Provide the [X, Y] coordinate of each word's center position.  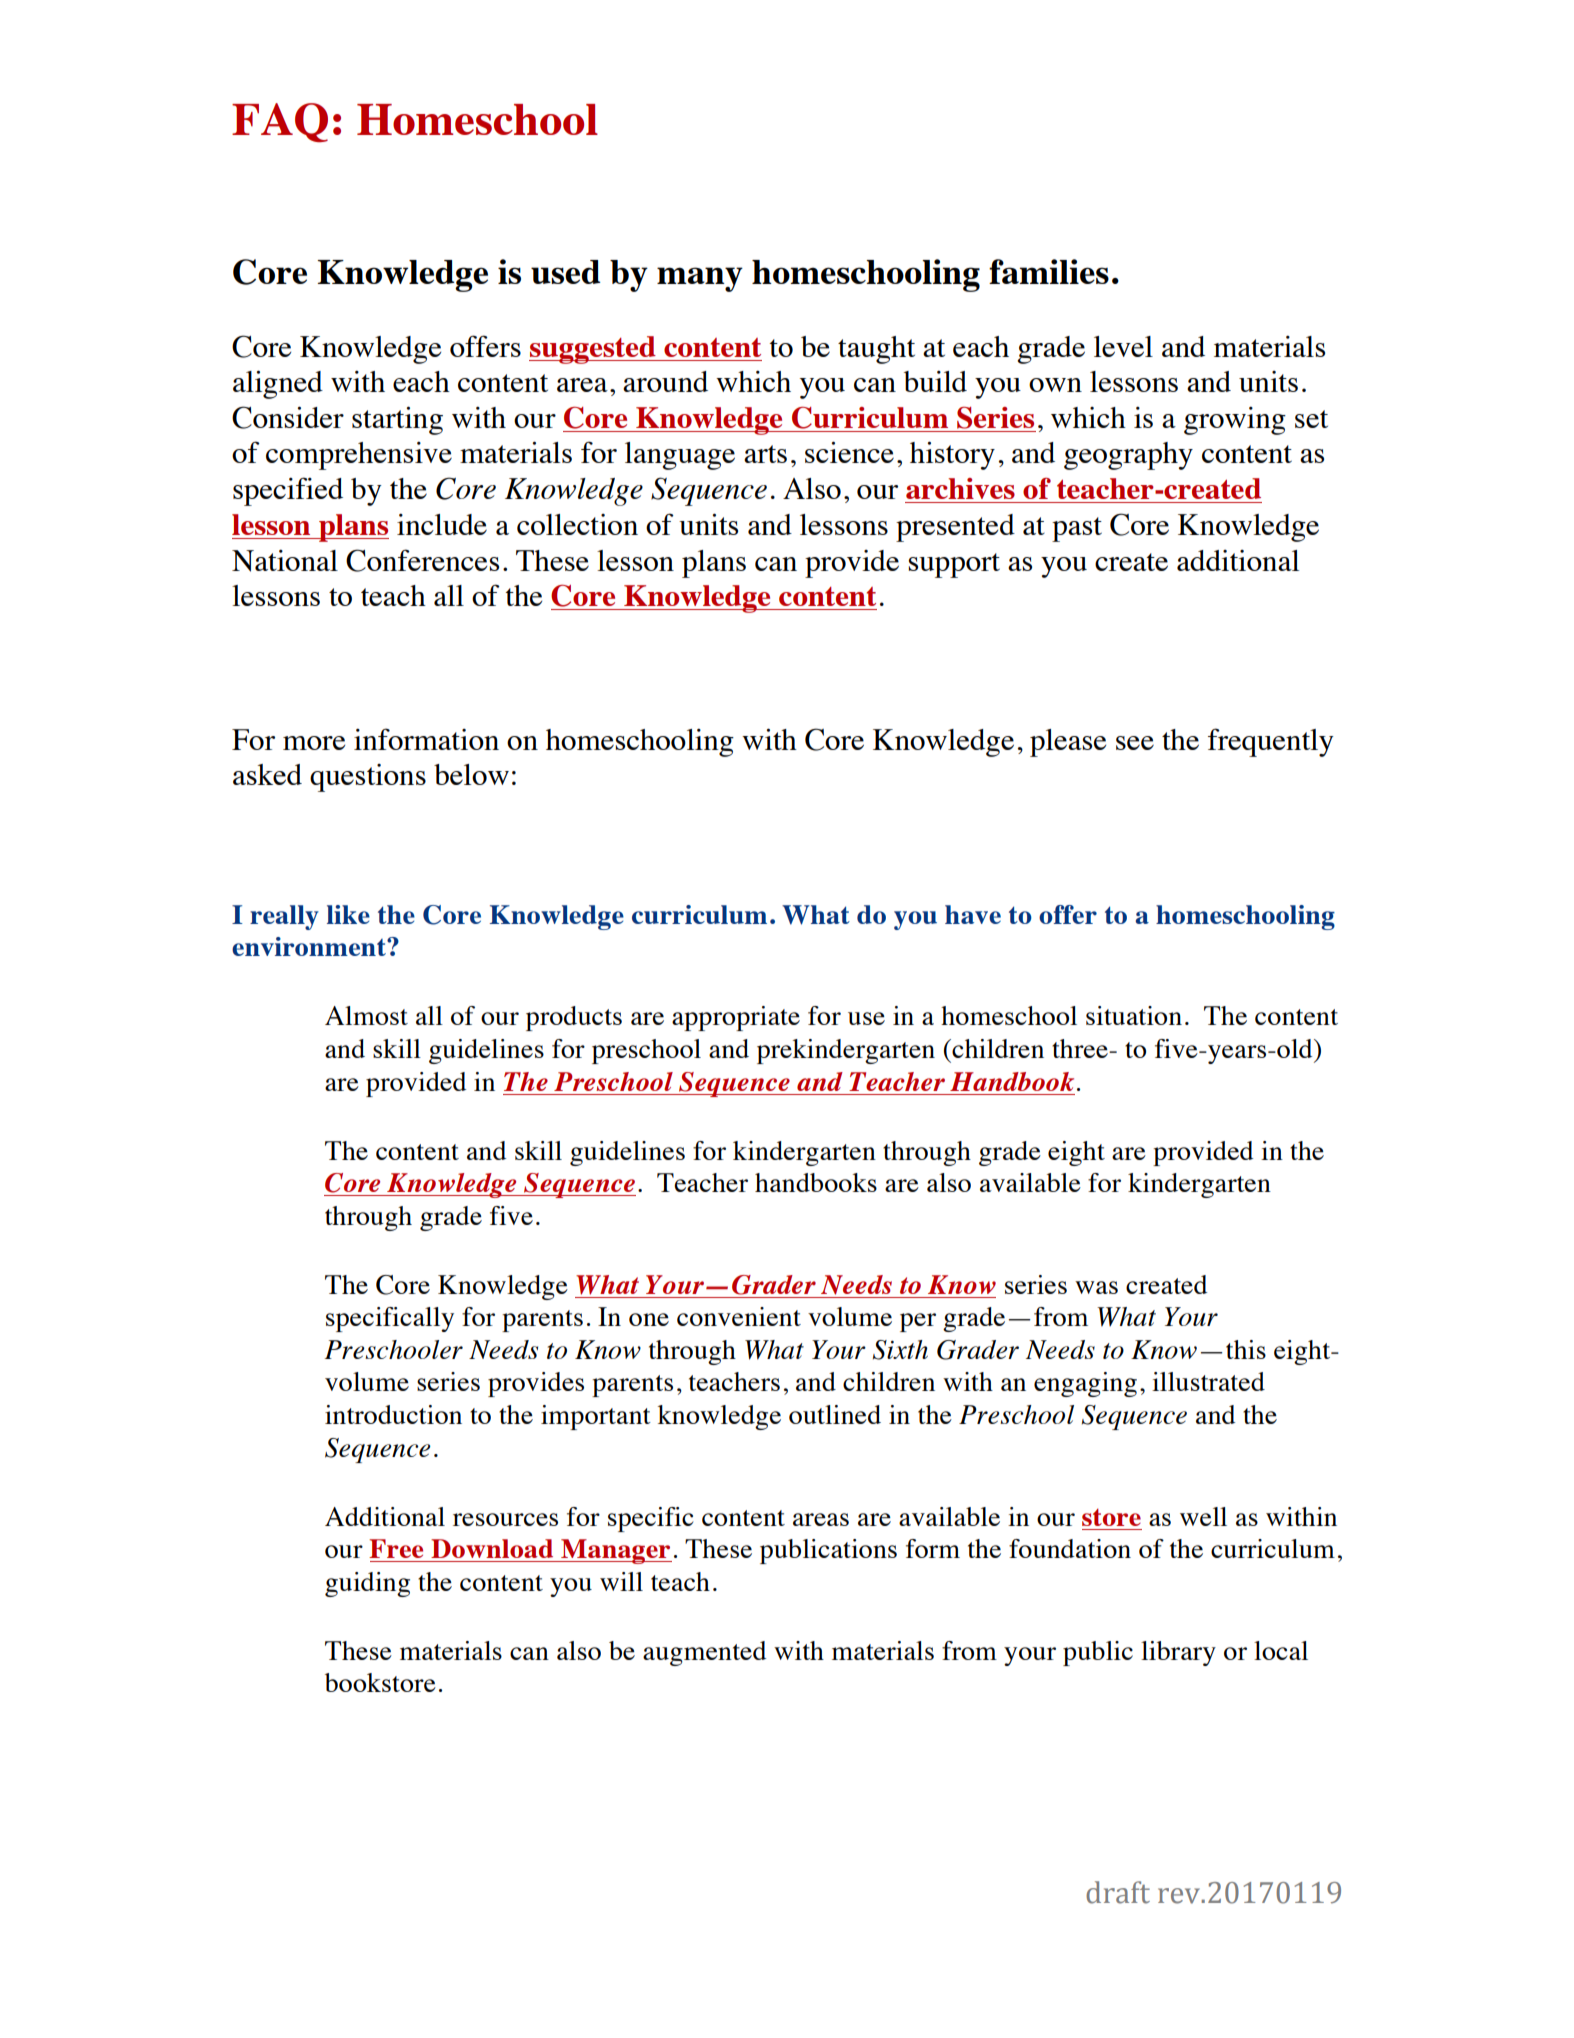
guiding [367, 1584]
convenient [739, 1316]
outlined [835, 1414]
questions [368, 778]
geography [1128, 456]
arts [765, 454]
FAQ [280, 122]
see [1135, 743]
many [700, 279]
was [1096, 1287]
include [442, 524]
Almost [366, 1015]
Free [396, 1548]
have [973, 914]
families [1049, 271]
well [1203, 1516]
